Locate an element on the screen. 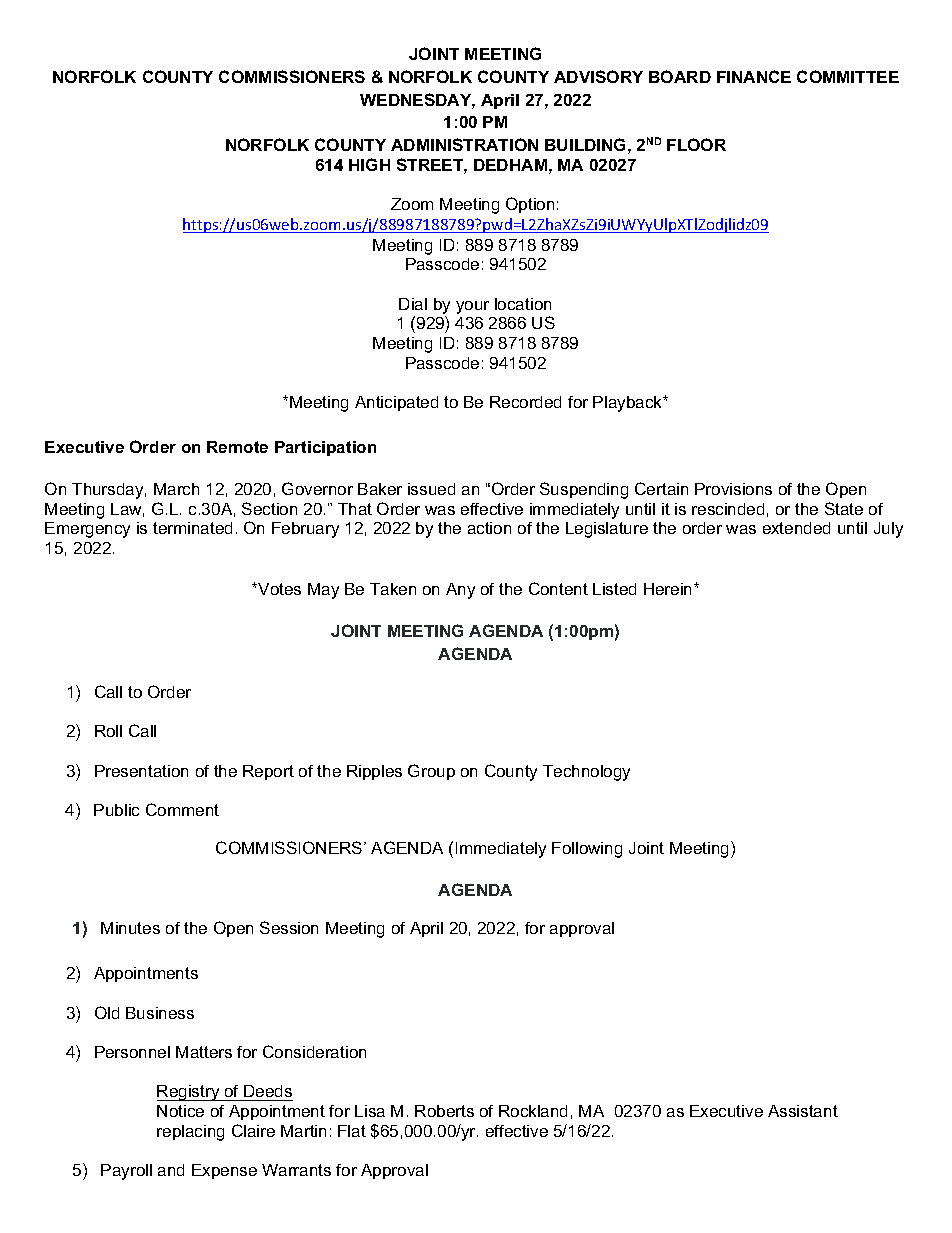 Image resolution: width=952 pixels, height=1233 pixels. FINANCE is located at coordinates (754, 76).
